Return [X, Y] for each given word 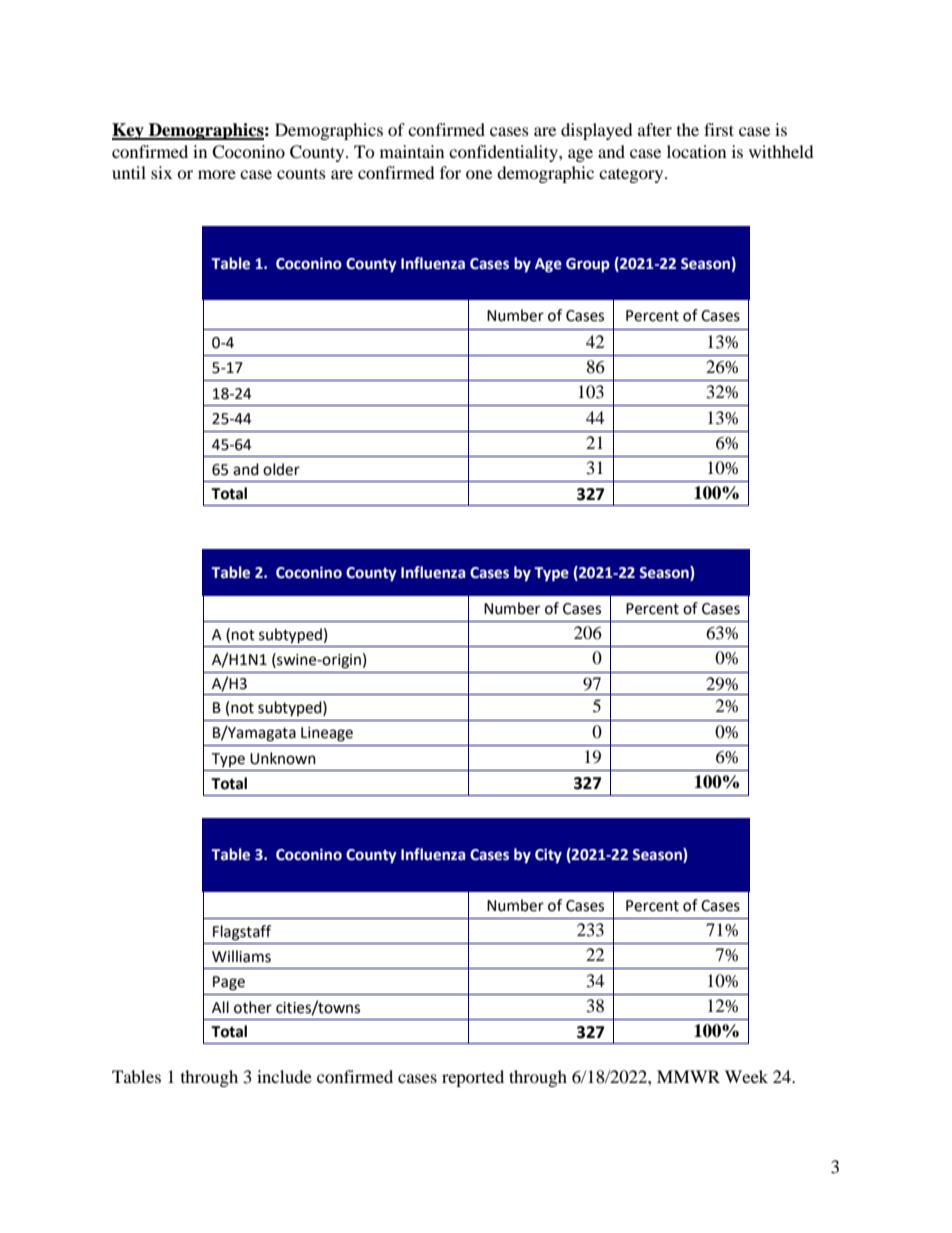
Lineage [327, 734]
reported [473, 1078]
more [217, 174]
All [220, 1007]
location [696, 151]
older [281, 469]
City [548, 855]
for [450, 172]
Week [746, 1076]
